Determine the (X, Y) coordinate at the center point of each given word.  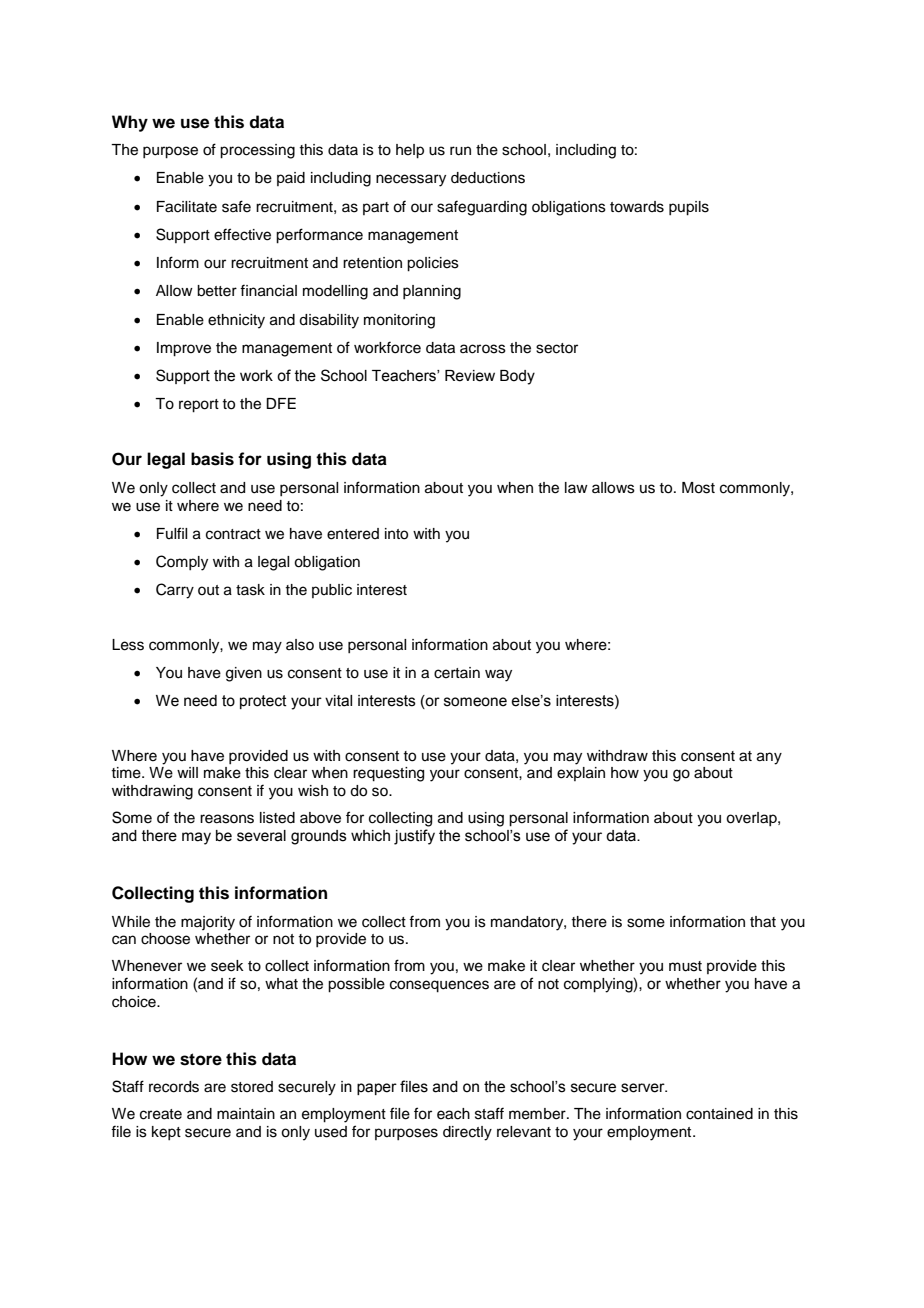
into (396, 534)
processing (257, 151)
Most (698, 488)
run (460, 151)
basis (212, 459)
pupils (689, 208)
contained (719, 1114)
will (187, 772)
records (174, 1087)
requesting (388, 774)
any (769, 758)
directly (467, 1133)
